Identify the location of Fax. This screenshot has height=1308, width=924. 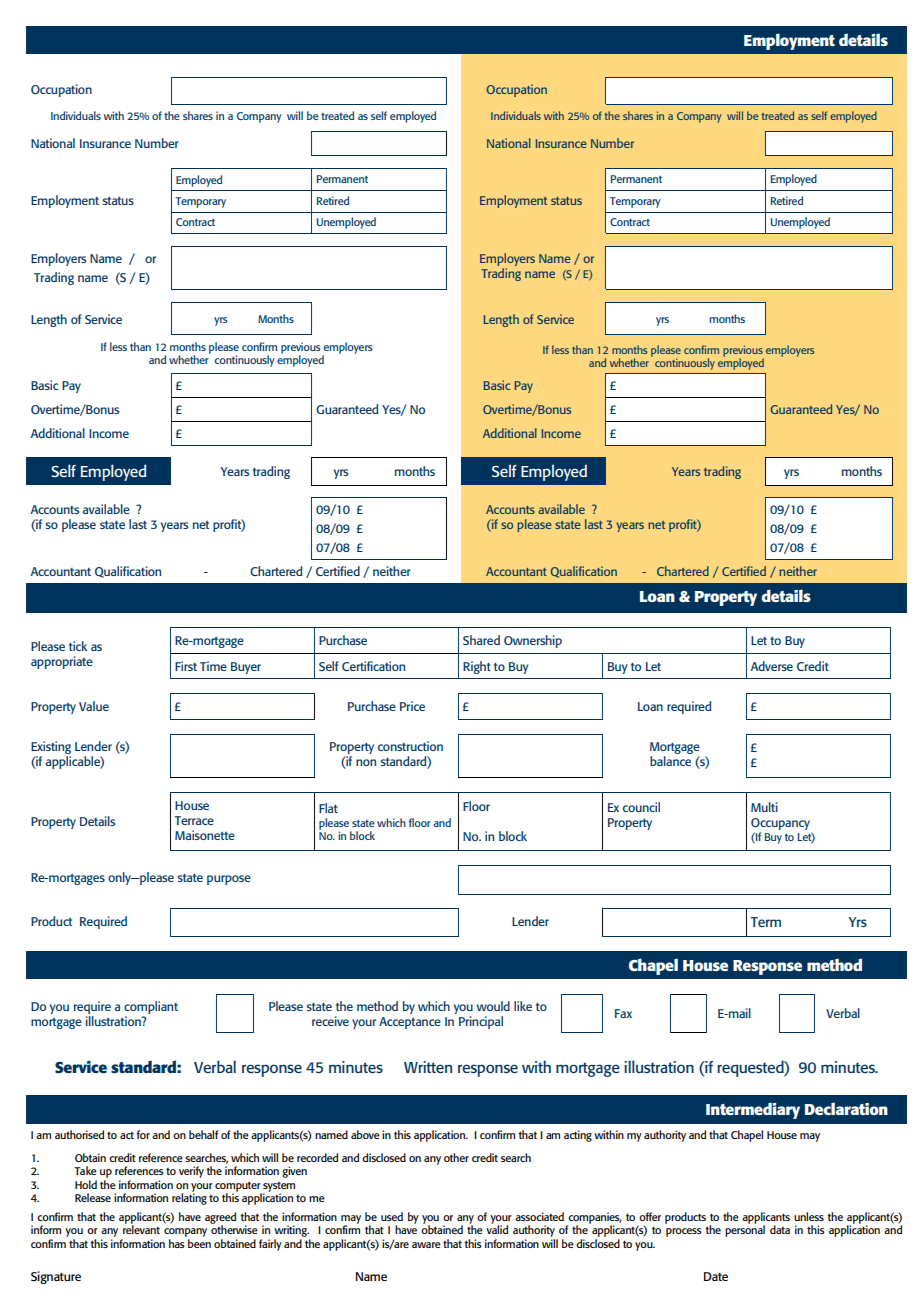
(623, 1013).
